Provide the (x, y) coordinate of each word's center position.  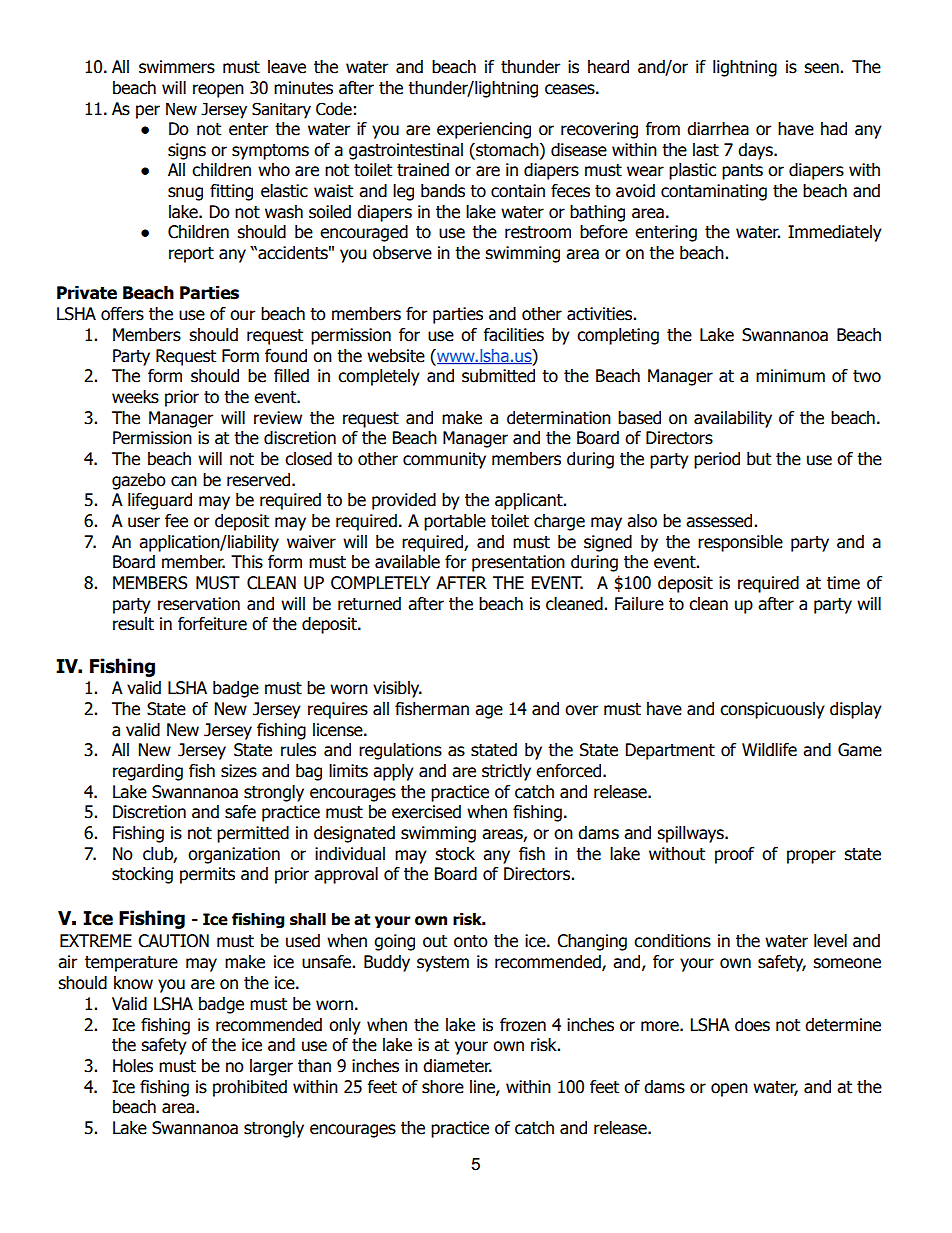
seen (821, 68)
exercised (426, 812)
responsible (740, 543)
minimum (790, 376)
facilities (513, 335)
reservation (199, 604)
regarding (148, 772)
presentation (518, 563)
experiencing (484, 130)
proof (734, 855)
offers (122, 314)
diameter (457, 1066)
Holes (133, 1066)
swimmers (177, 67)
